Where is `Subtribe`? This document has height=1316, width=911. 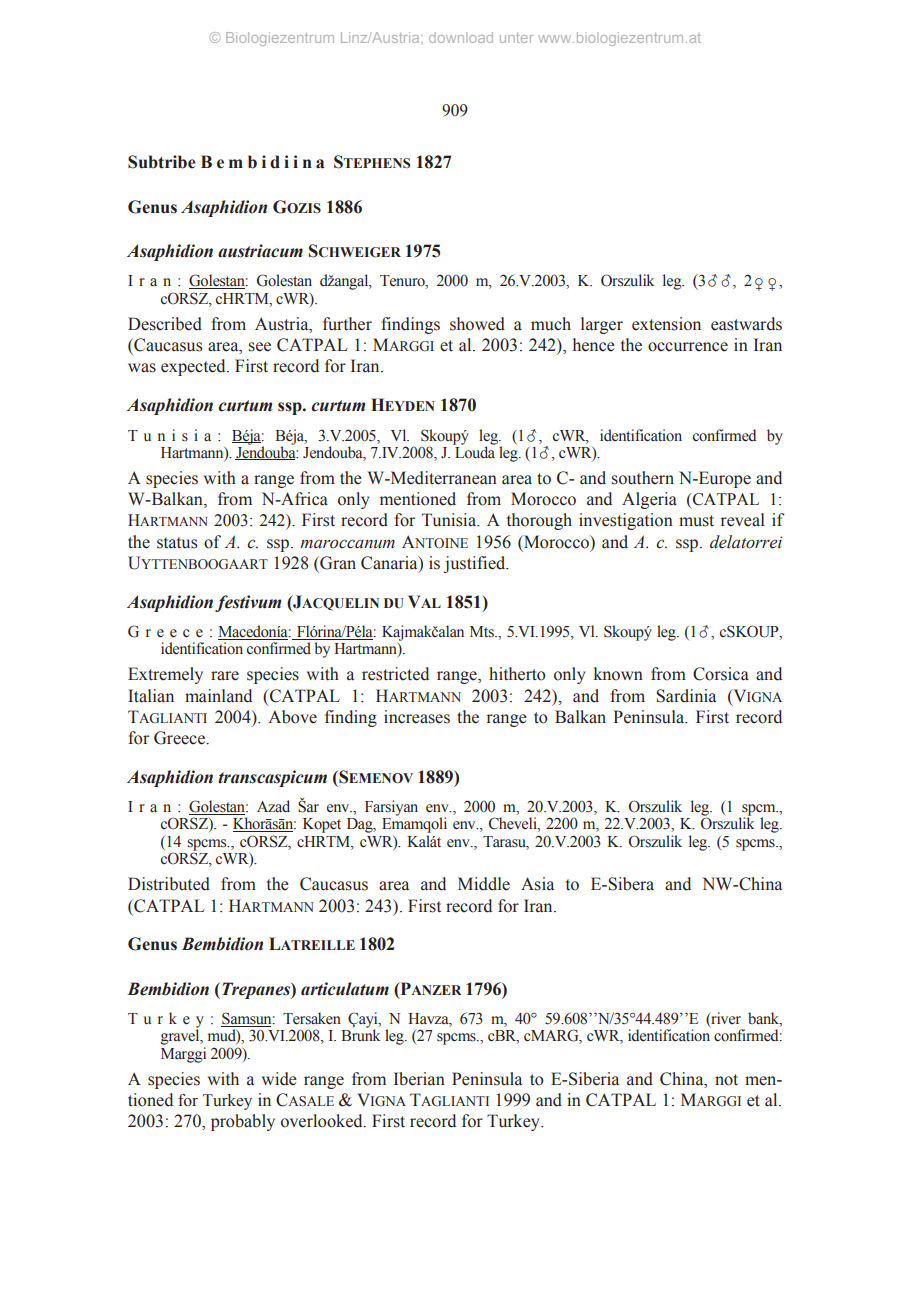 Subtribe is located at coordinates (162, 162).
